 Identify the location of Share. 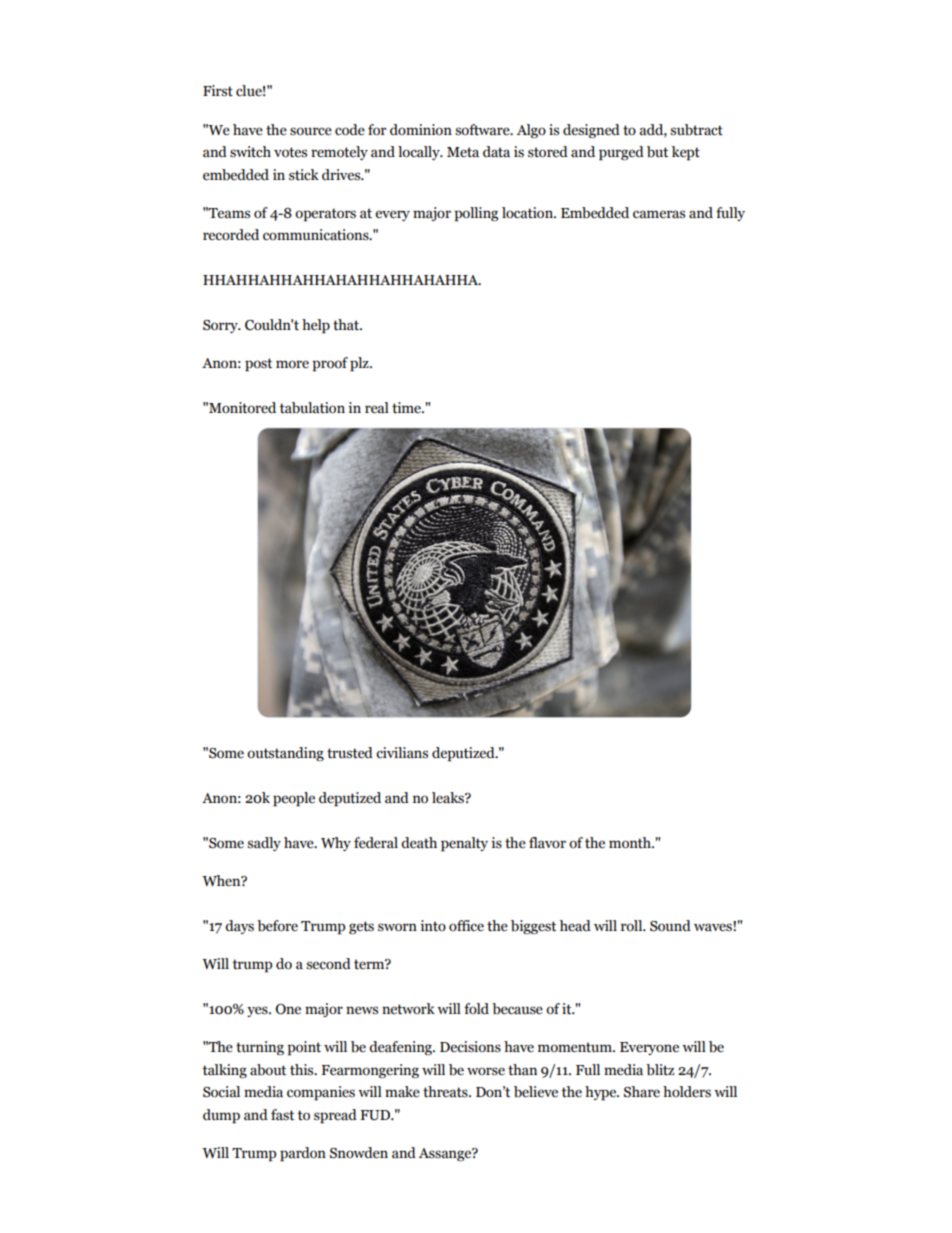
(642, 1092).
